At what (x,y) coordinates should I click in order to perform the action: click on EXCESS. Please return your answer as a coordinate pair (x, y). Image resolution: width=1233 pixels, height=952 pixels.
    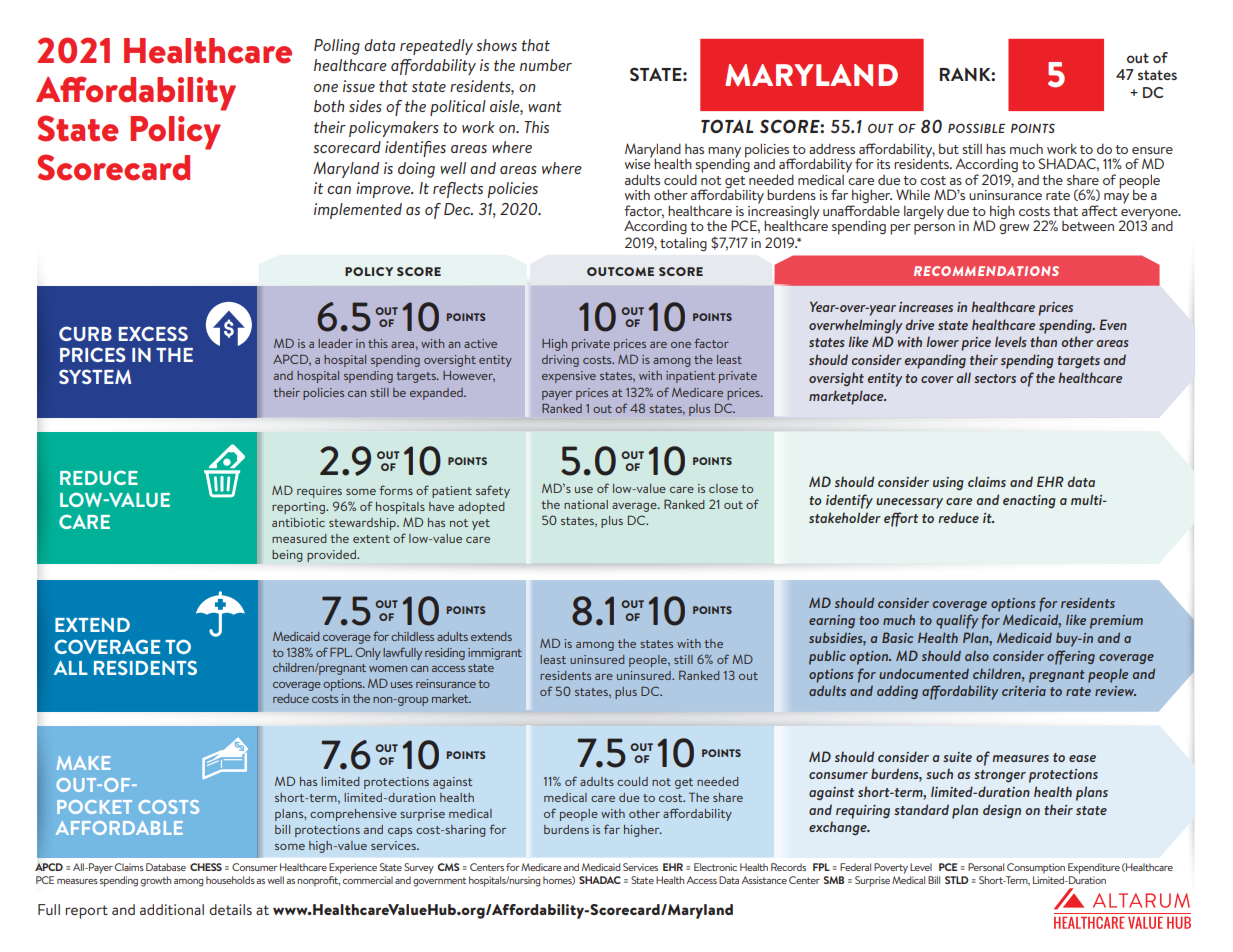
    Looking at the image, I should click on (153, 333).
